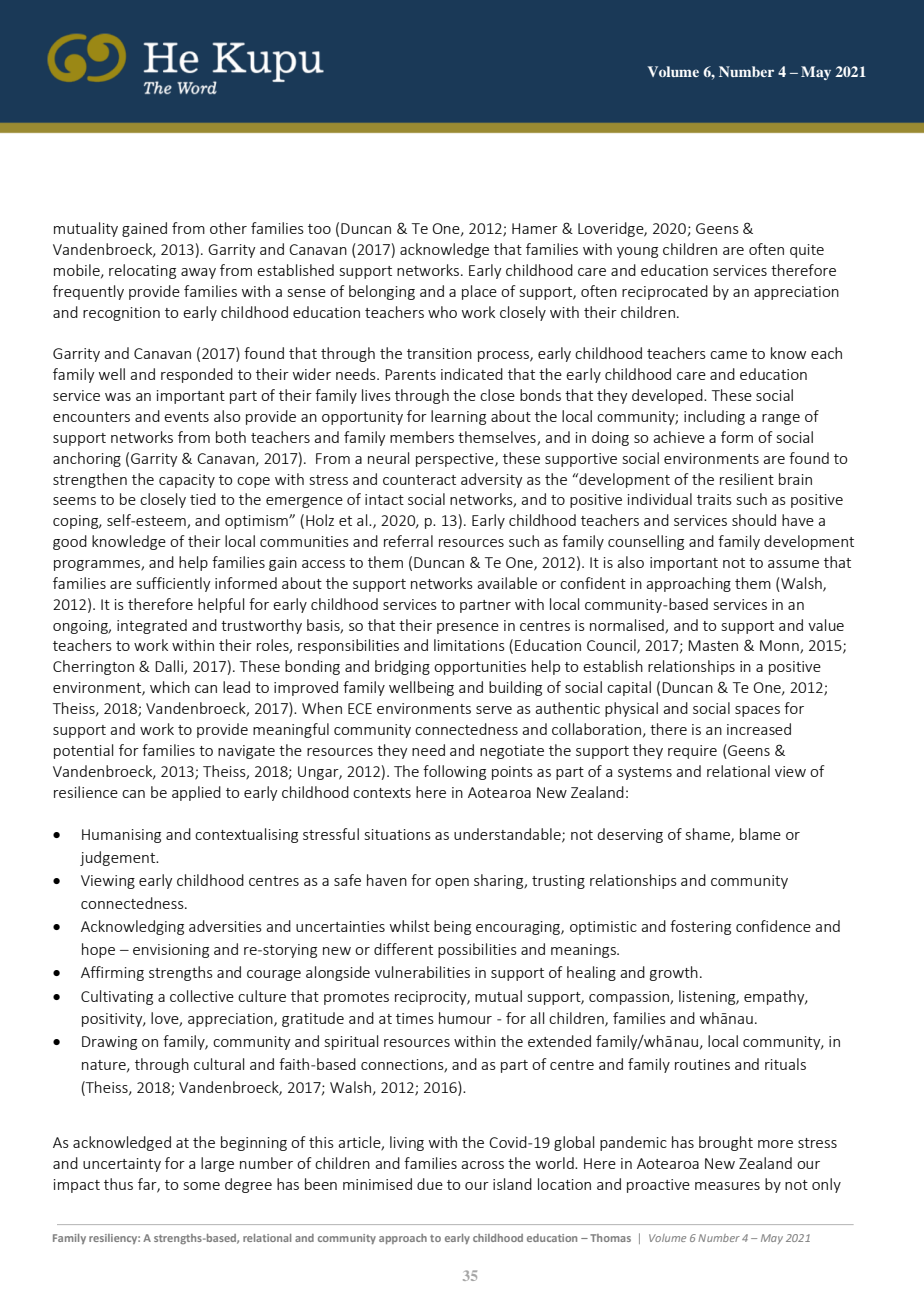  I want to click on measures, so click(727, 1186).
